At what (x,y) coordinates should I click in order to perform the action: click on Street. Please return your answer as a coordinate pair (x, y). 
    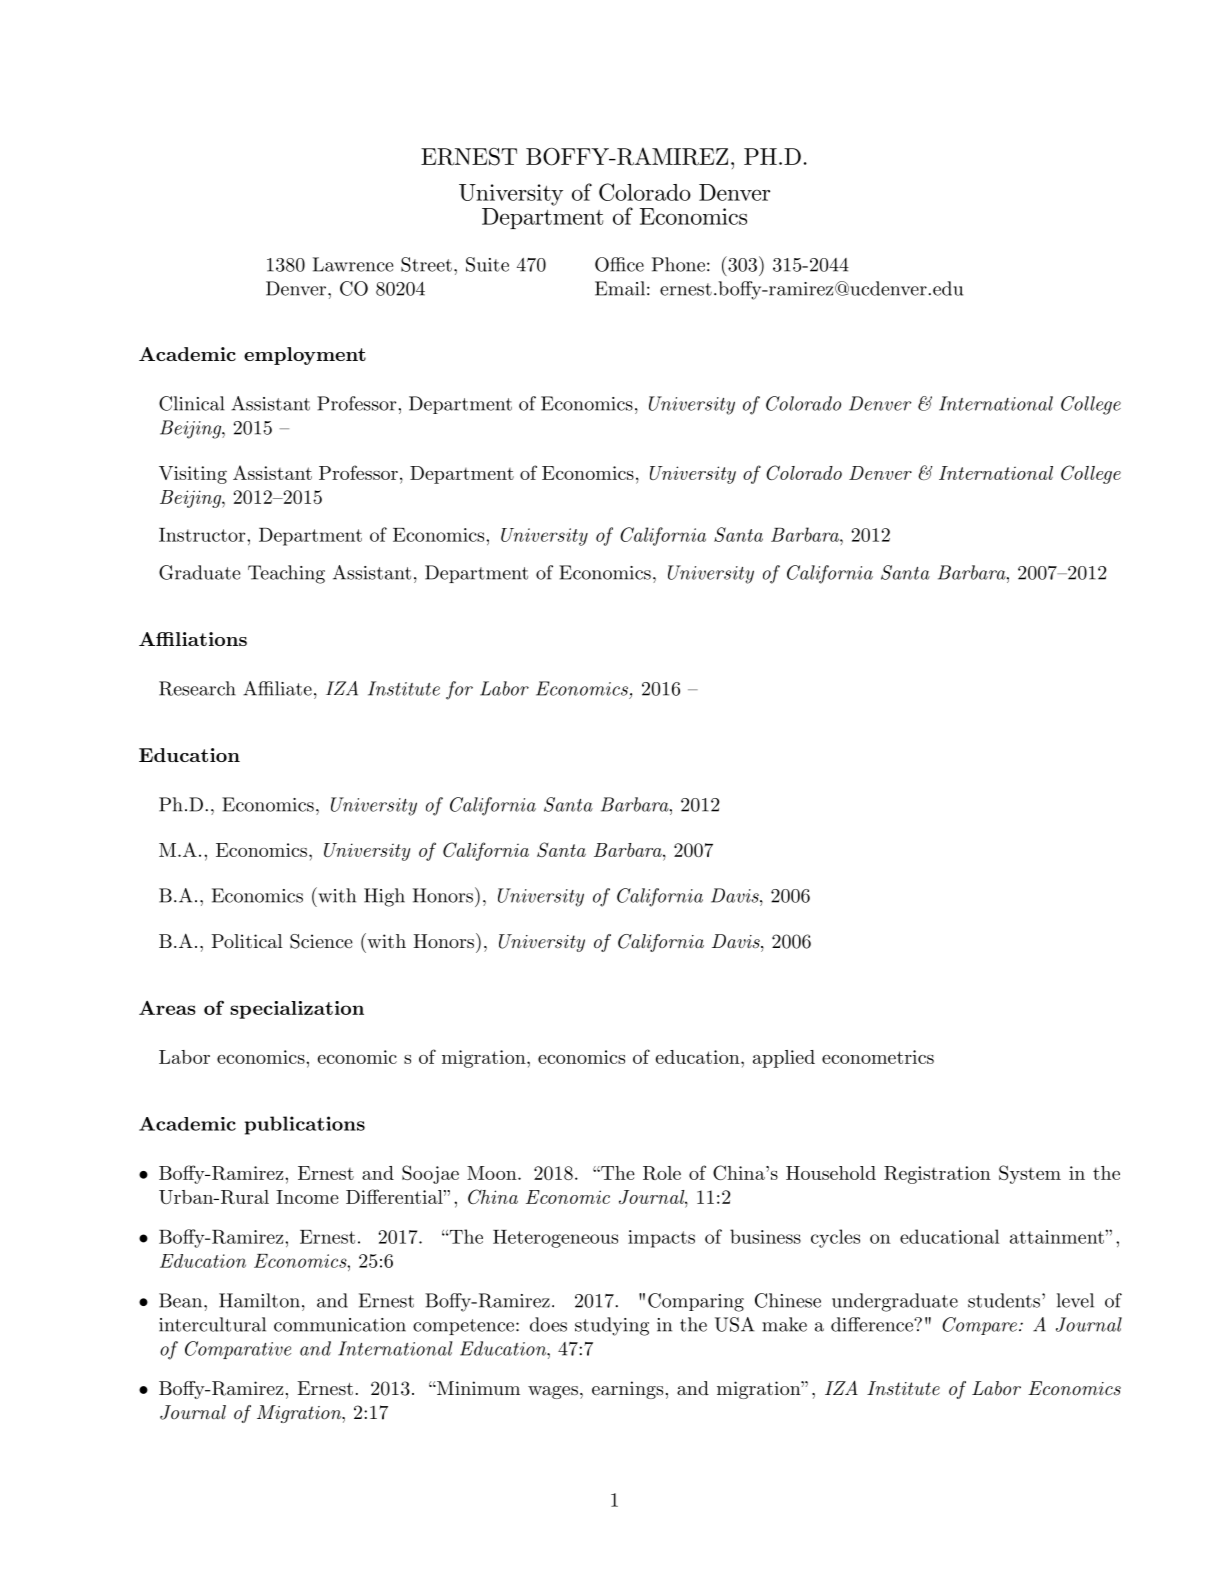
    Looking at the image, I should click on (426, 264).
